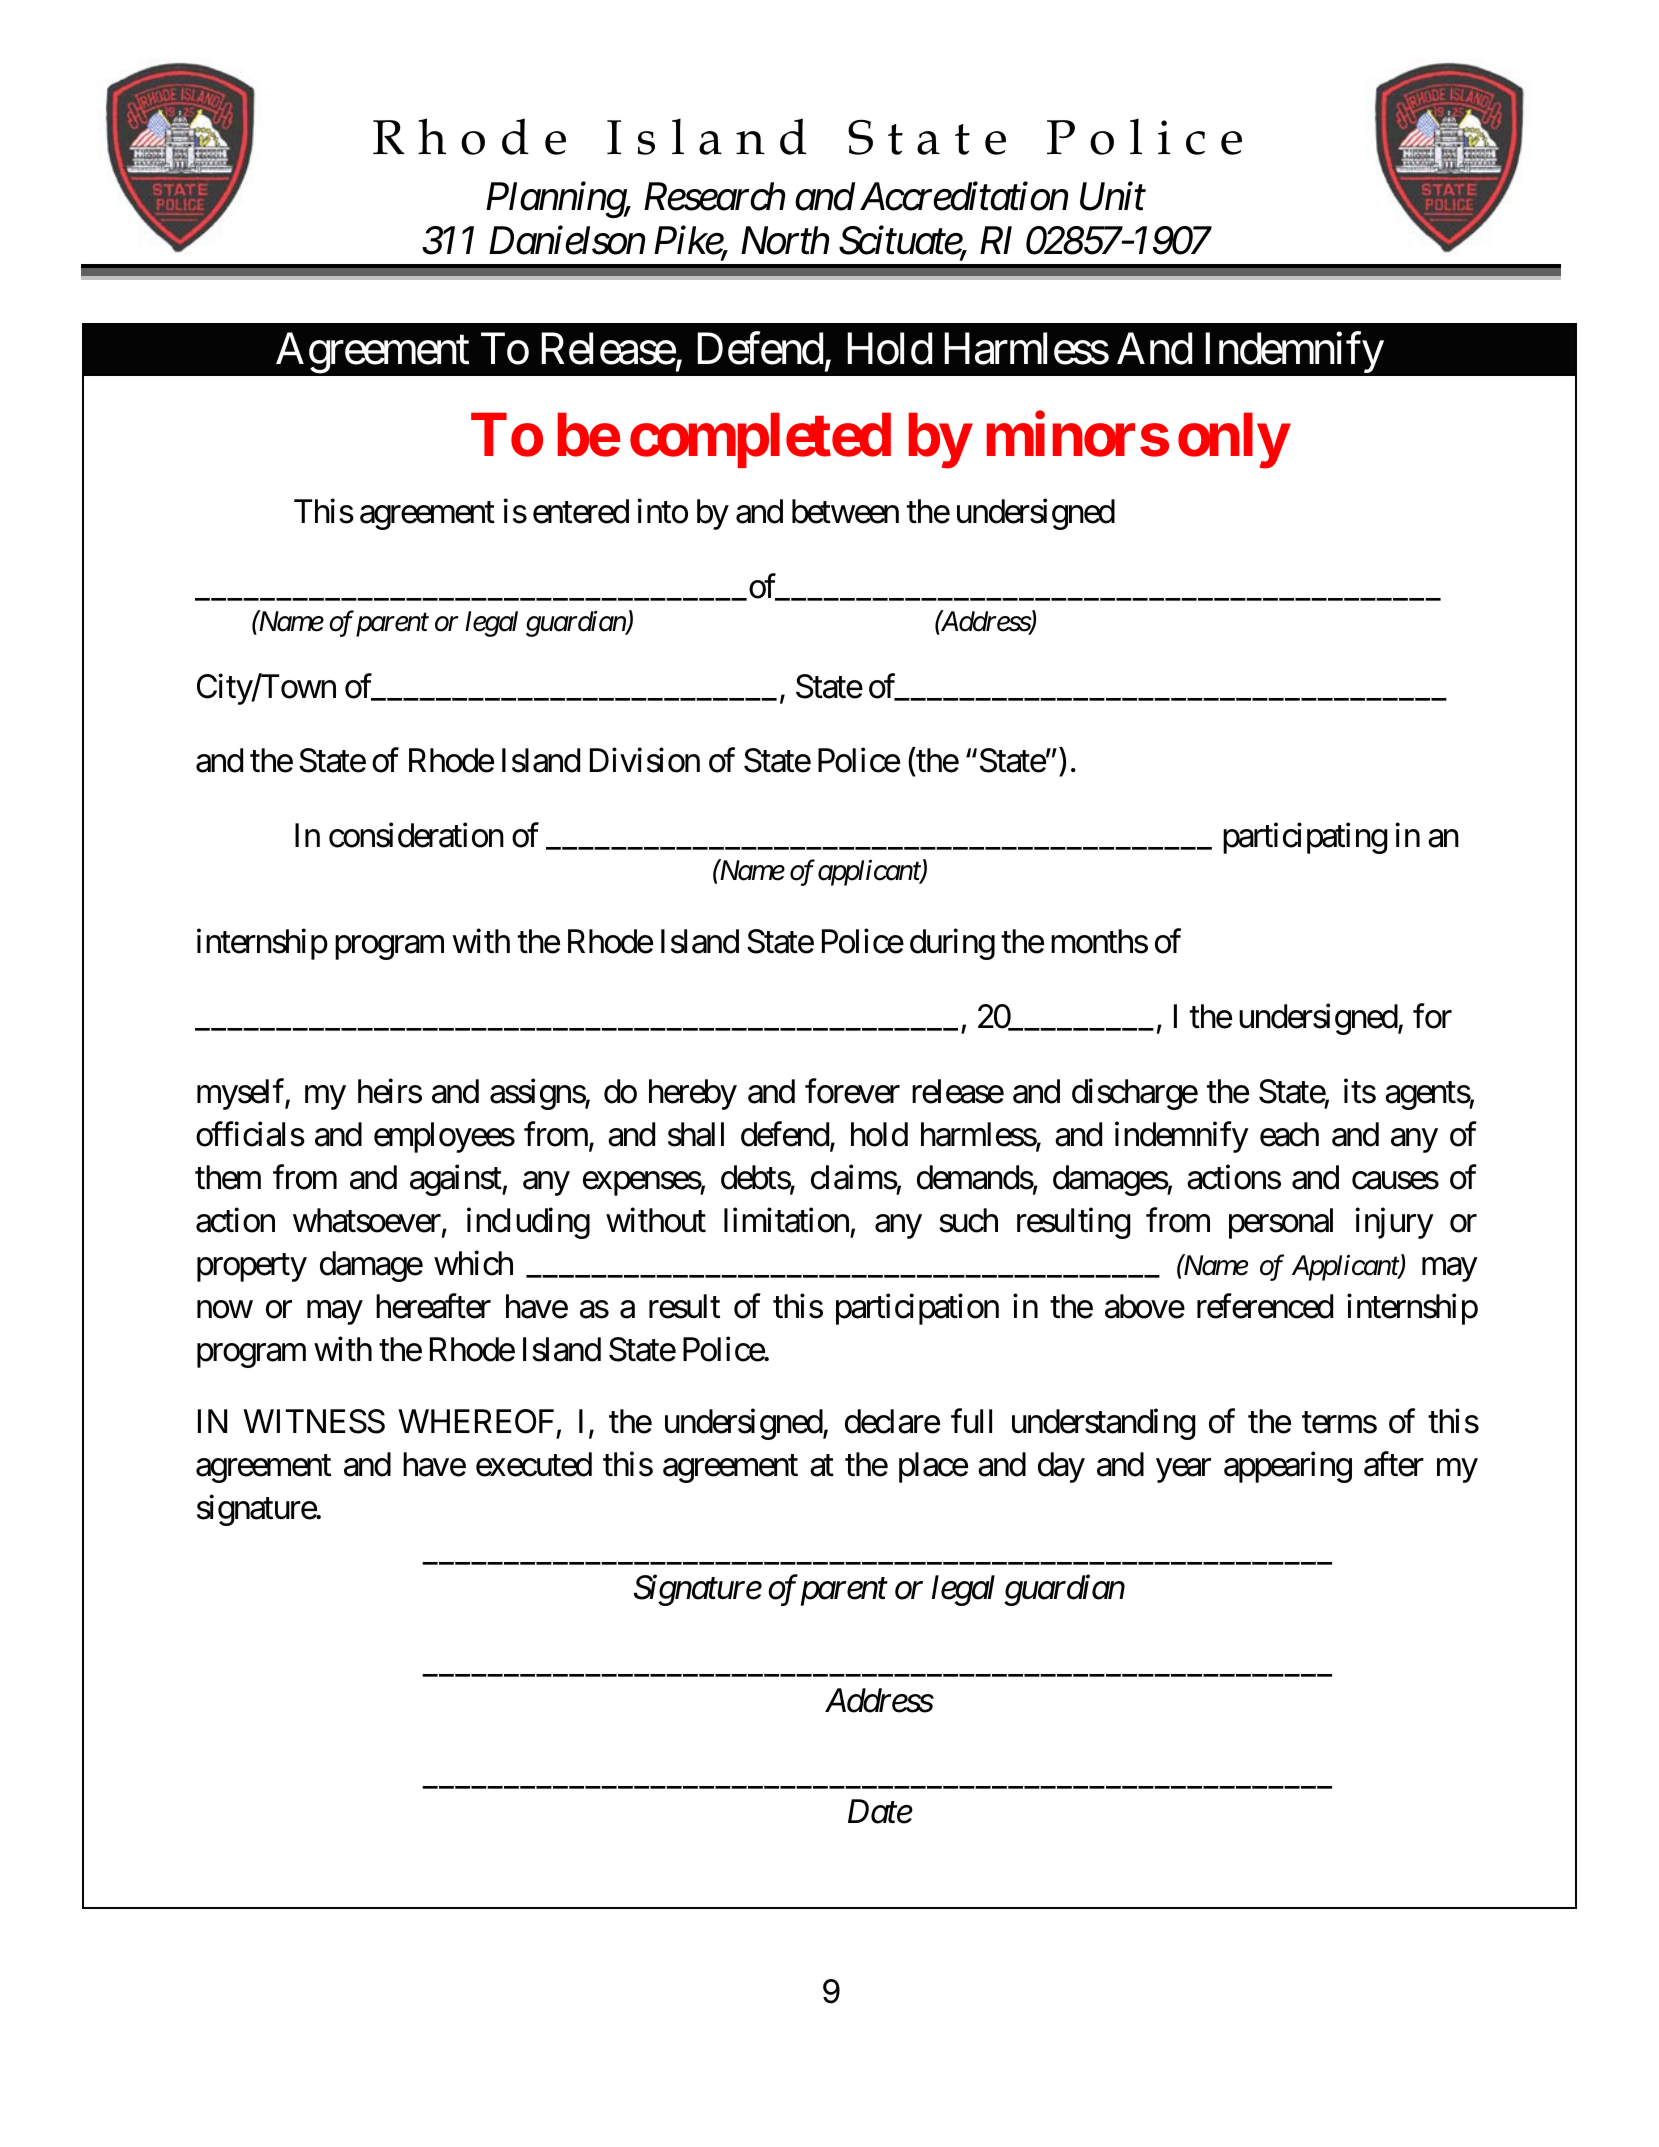 The width and height of the screenshot is (1659, 2147). What do you see at coordinates (1113, 197) in the screenshot?
I see `Unit` at bounding box center [1113, 197].
